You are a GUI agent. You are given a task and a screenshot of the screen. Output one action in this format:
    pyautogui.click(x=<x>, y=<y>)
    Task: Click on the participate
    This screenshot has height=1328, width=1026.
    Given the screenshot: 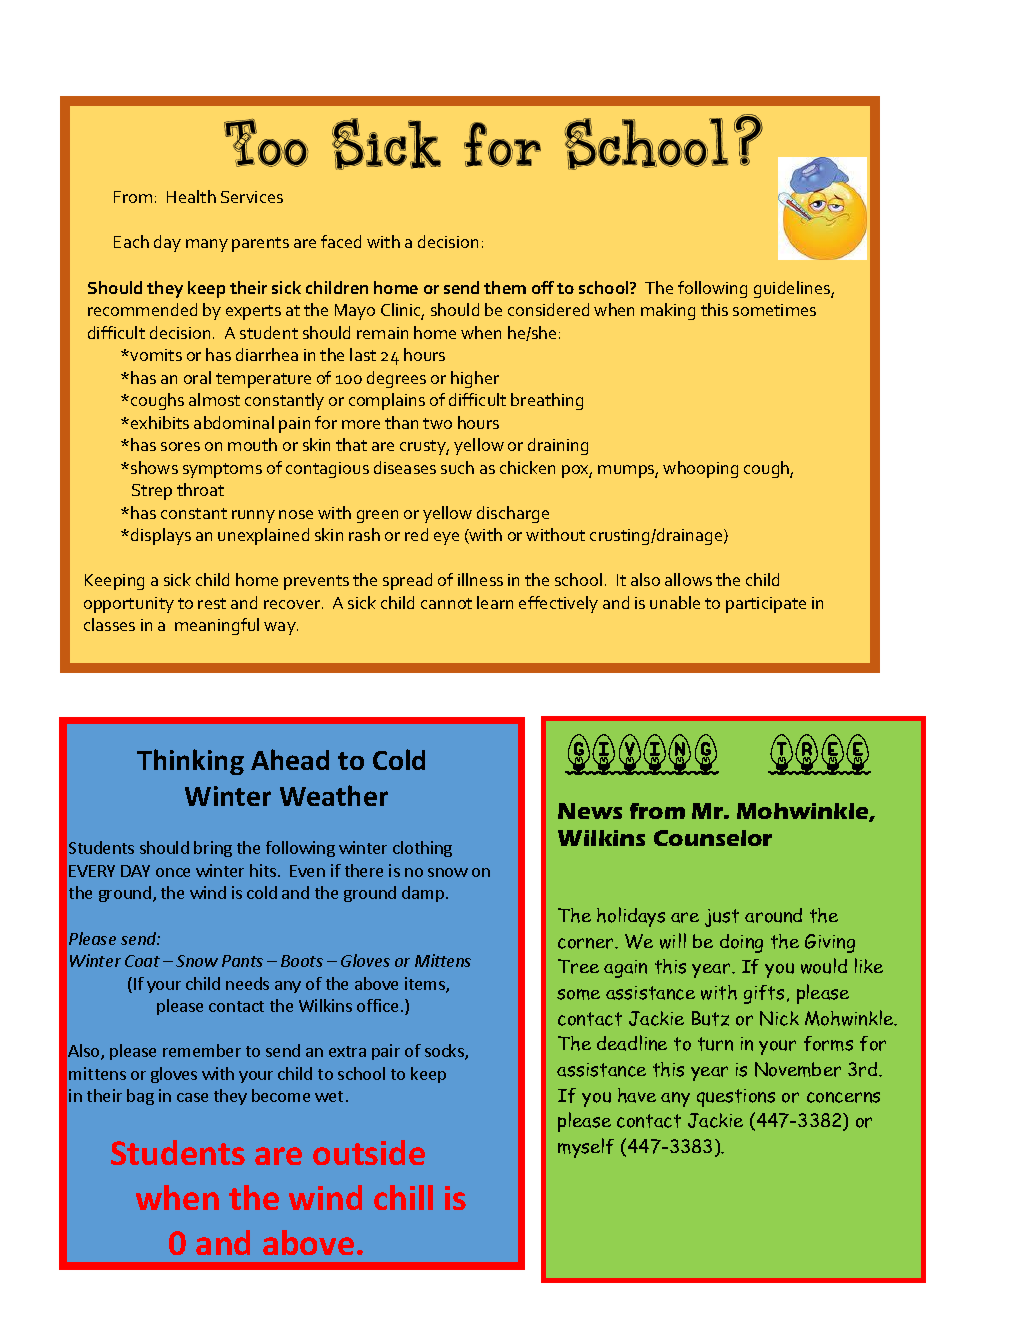 What is the action you would take?
    pyautogui.click(x=766, y=605)
